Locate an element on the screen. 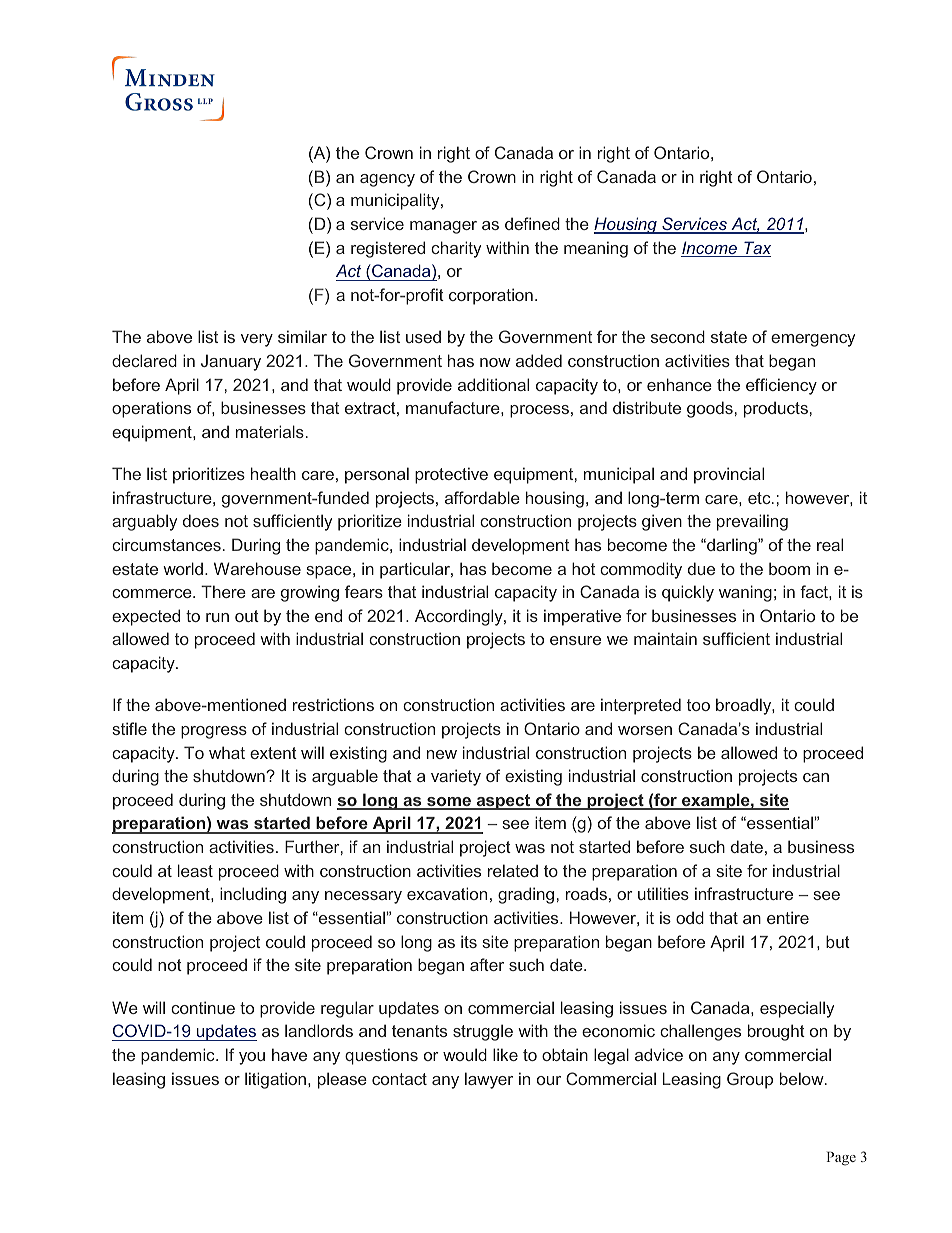  too is located at coordinates (698, 705).
